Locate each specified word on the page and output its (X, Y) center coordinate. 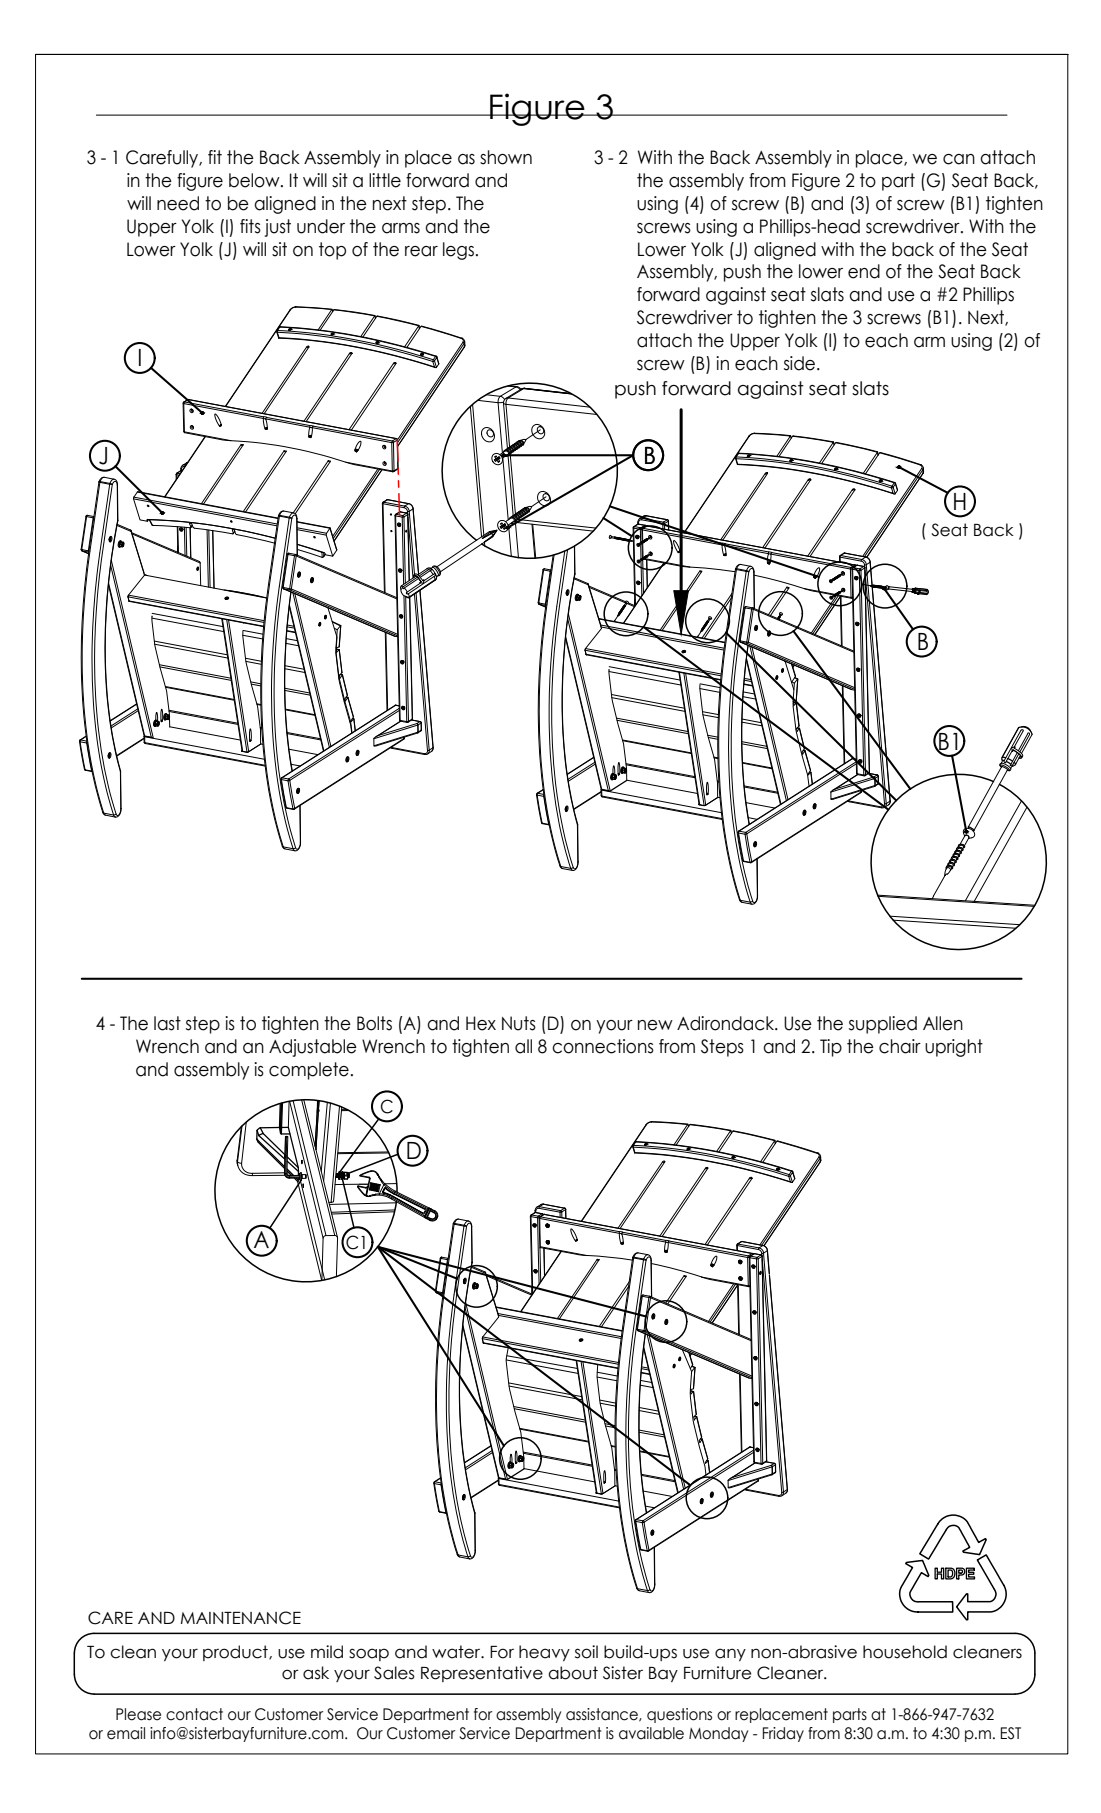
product (236, 1653)
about (573, 1673)
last (167, 1023)
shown (506, 157)
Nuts (519, 1023)
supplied (883, 1025)
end (864, 271)
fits (250, 226)
